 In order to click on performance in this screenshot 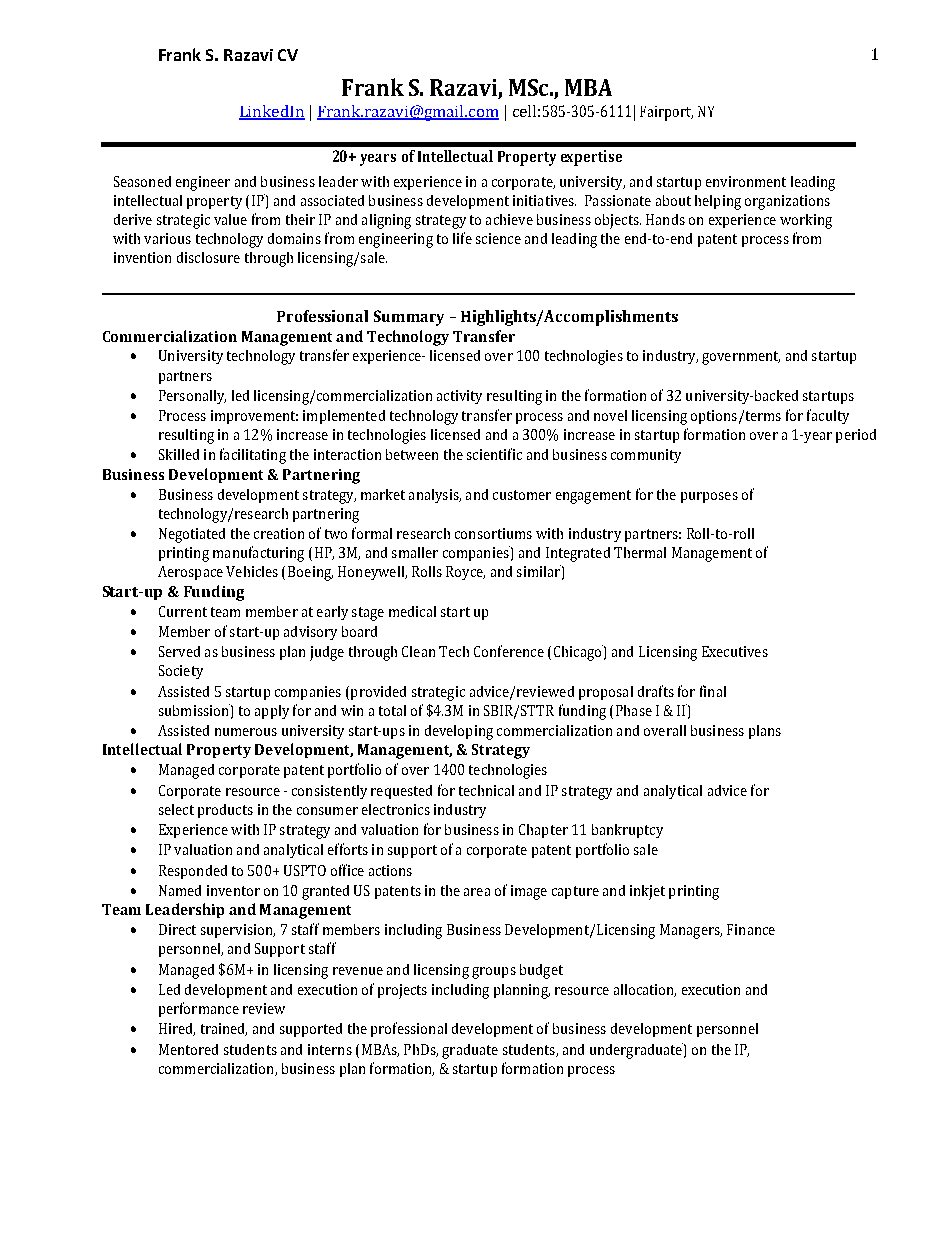, I will do `click(199, 1009)`.
